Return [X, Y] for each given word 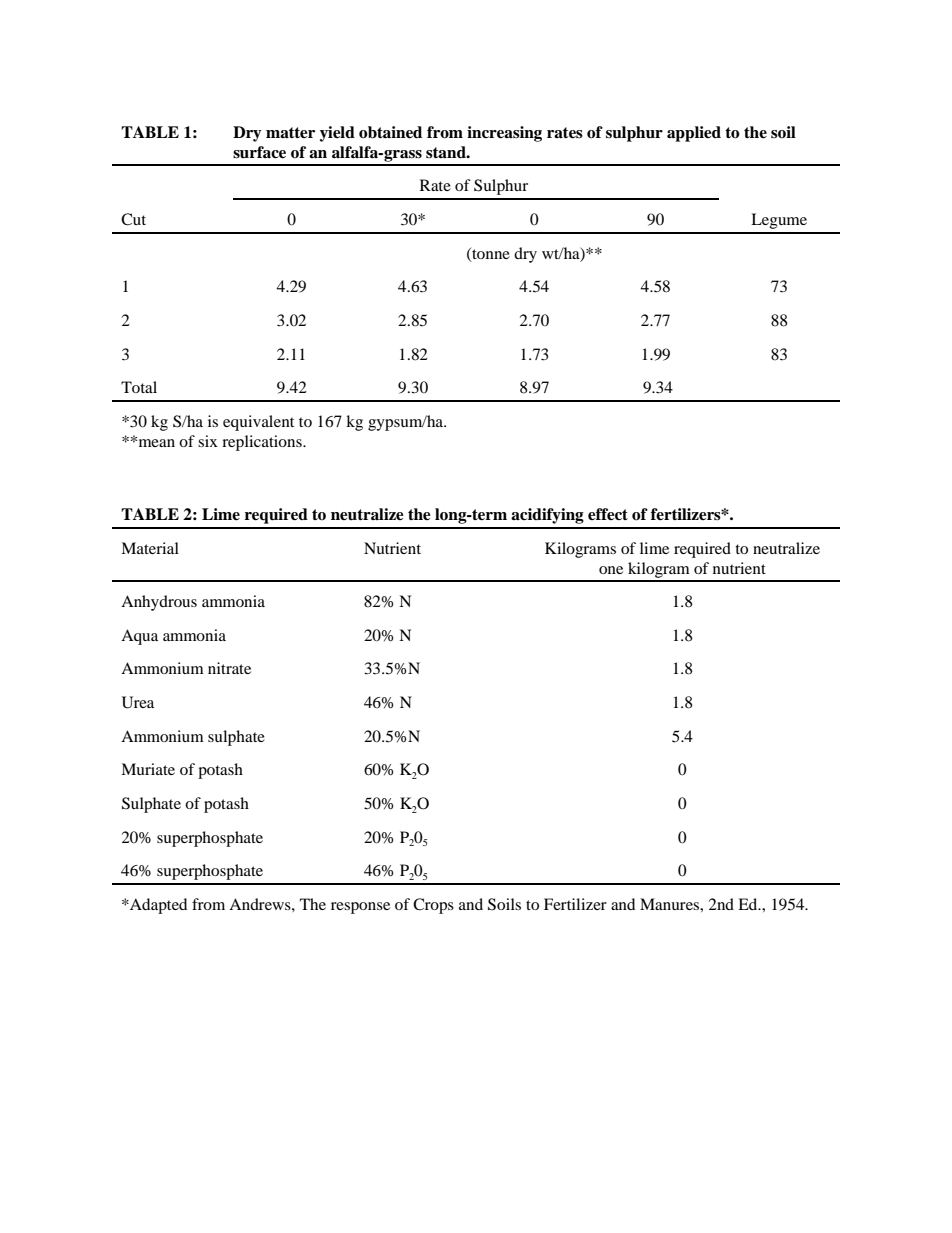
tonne [490, 254]
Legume [779, 221]
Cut [133, 219]
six [208, 441]
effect [608, 514]
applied [694, 134]
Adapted [157, 906]
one [611, 570]
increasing [504, 134]
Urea [138, 702]
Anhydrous [159, 603]
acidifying [547, 516]
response [360, 908]
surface [259, 152]
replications [263, 443]
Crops [433, 906]
